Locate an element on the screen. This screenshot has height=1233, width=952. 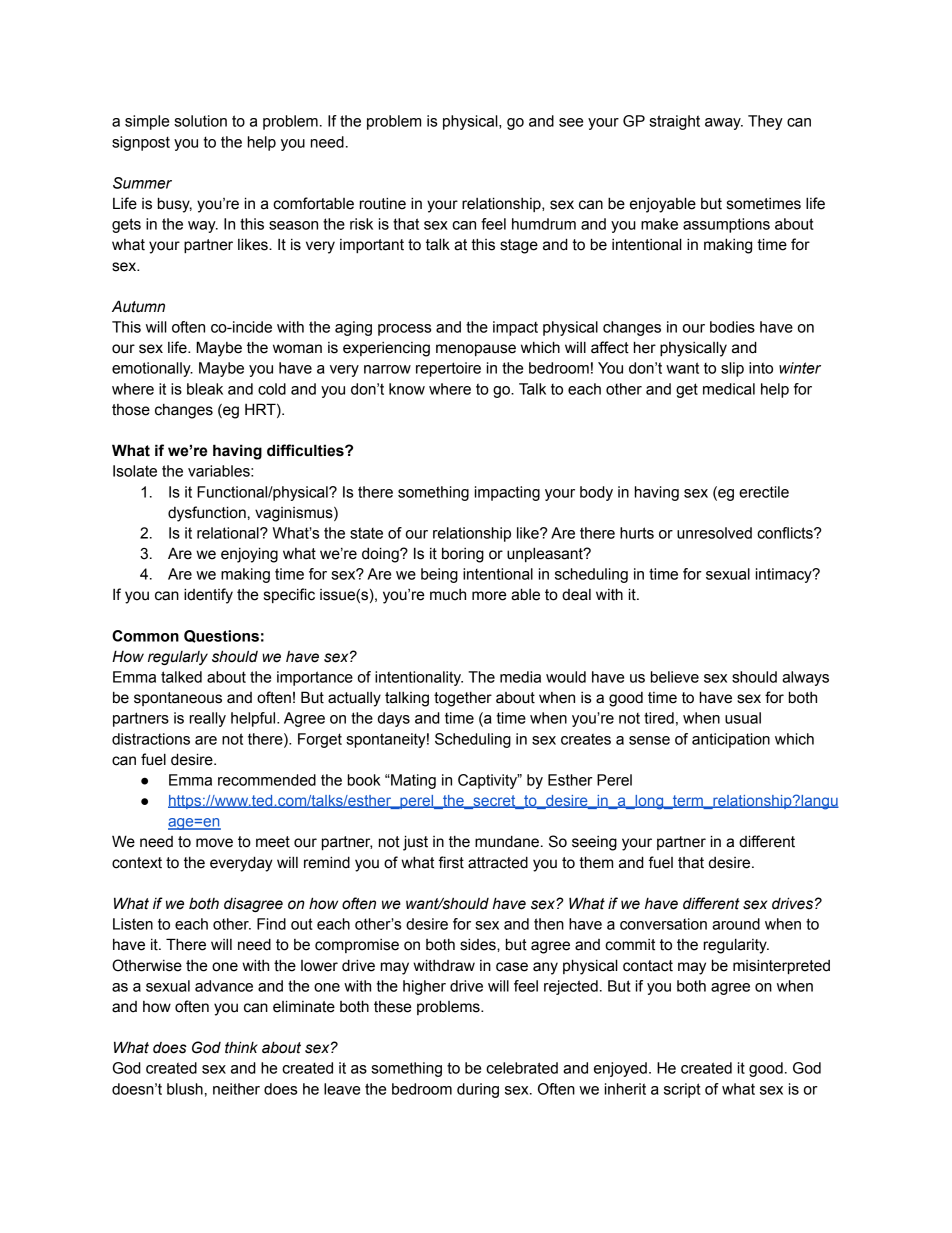
during is located at coordinates (478, 1090).
